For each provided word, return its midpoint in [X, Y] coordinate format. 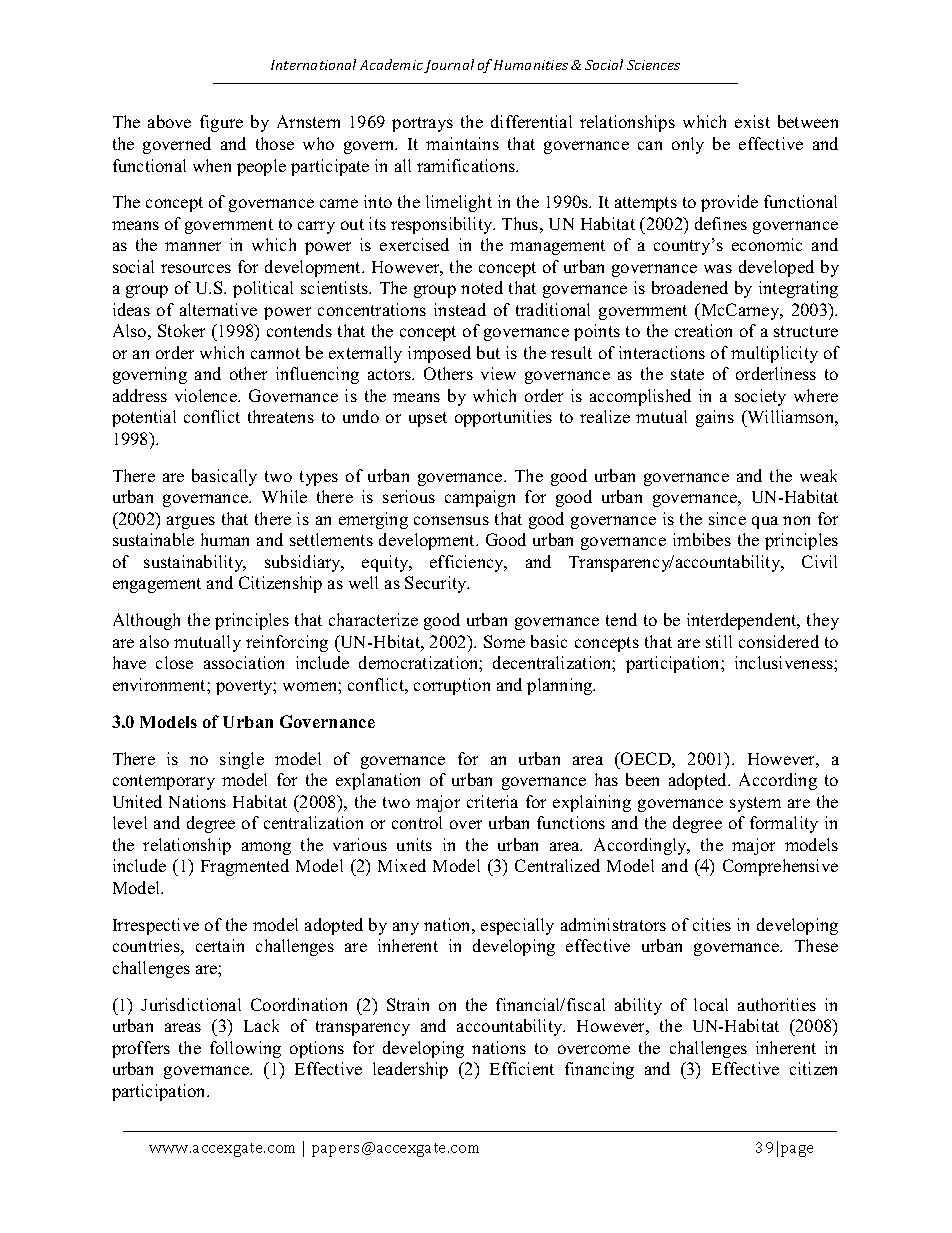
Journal [449, 66]
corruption [452, 686]
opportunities [503, 418]
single [242, 760]
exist [752, 121]
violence [207, 395]
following [245, 1049]
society [760, 397]
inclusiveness [785, 662]
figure [221, 123]
